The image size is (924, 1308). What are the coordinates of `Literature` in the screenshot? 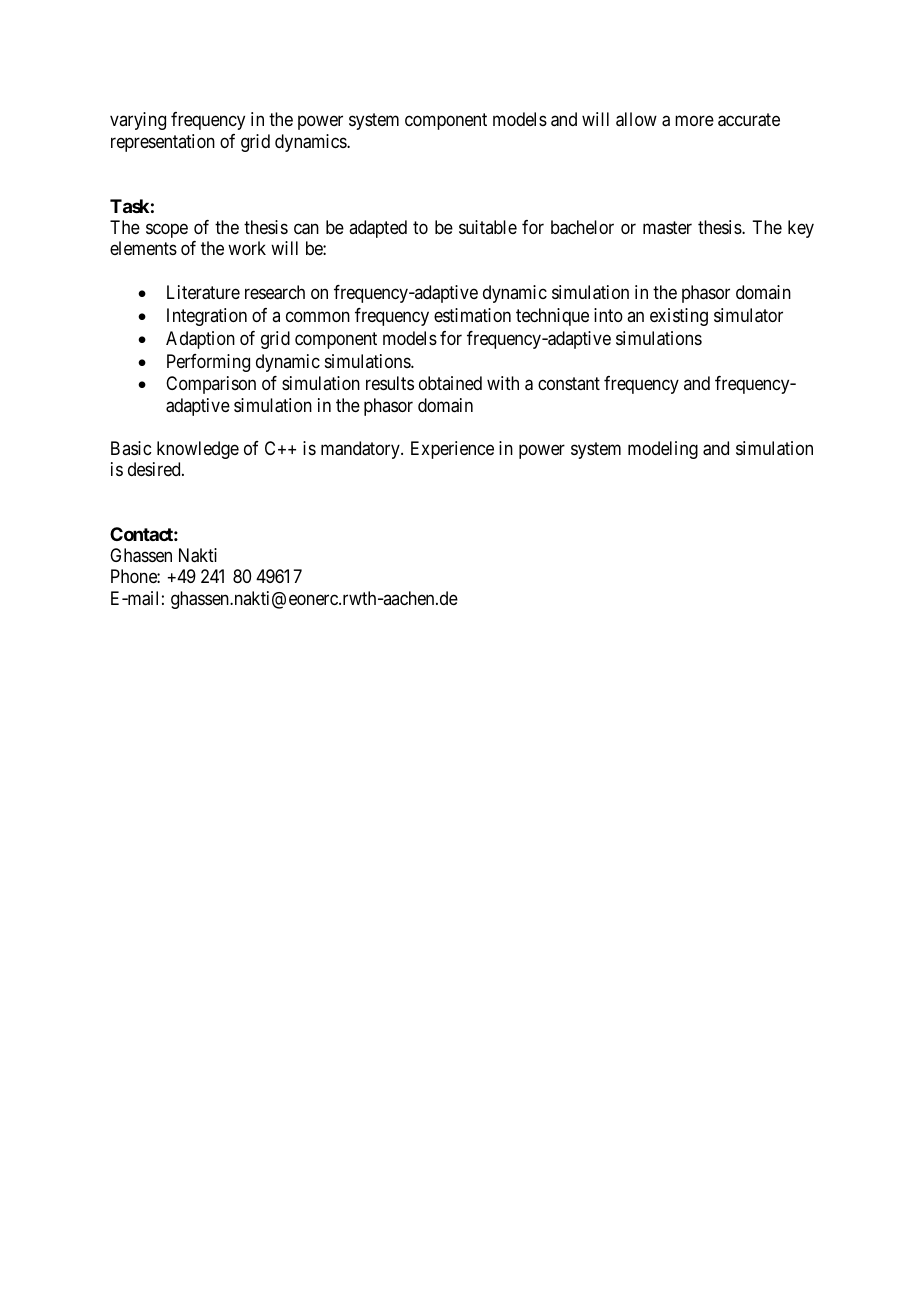 It's located at (203, 292).
